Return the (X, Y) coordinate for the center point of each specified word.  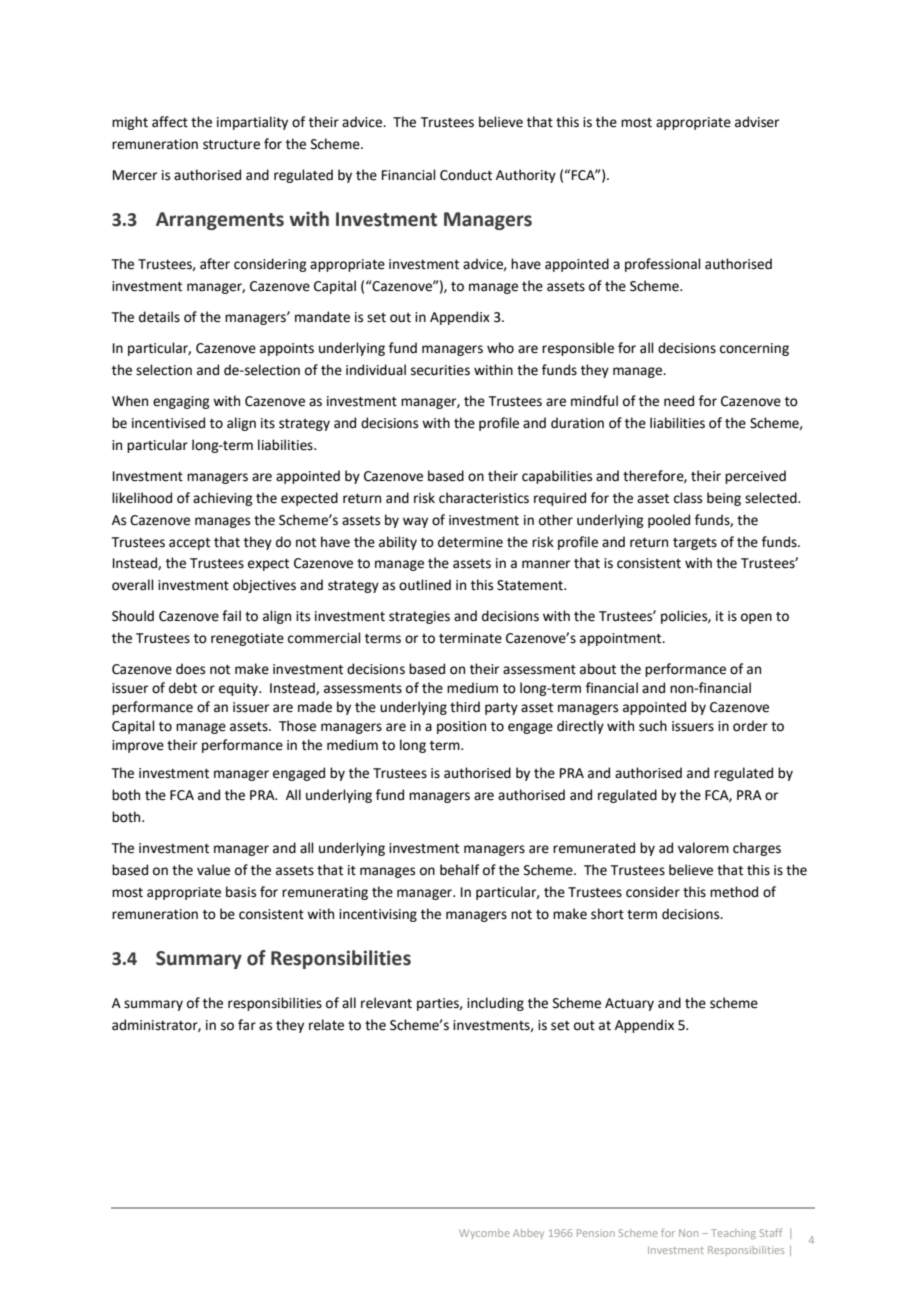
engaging (181, 402)
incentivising (378, 915)
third (465, 707)
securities (440, 370)
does (190, 669)
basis (241, 892)
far (247, 1025)
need (679, 401)
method (734, 892)
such (653, 726)
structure (231, 145)
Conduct (466, 175)
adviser (757, 122)
